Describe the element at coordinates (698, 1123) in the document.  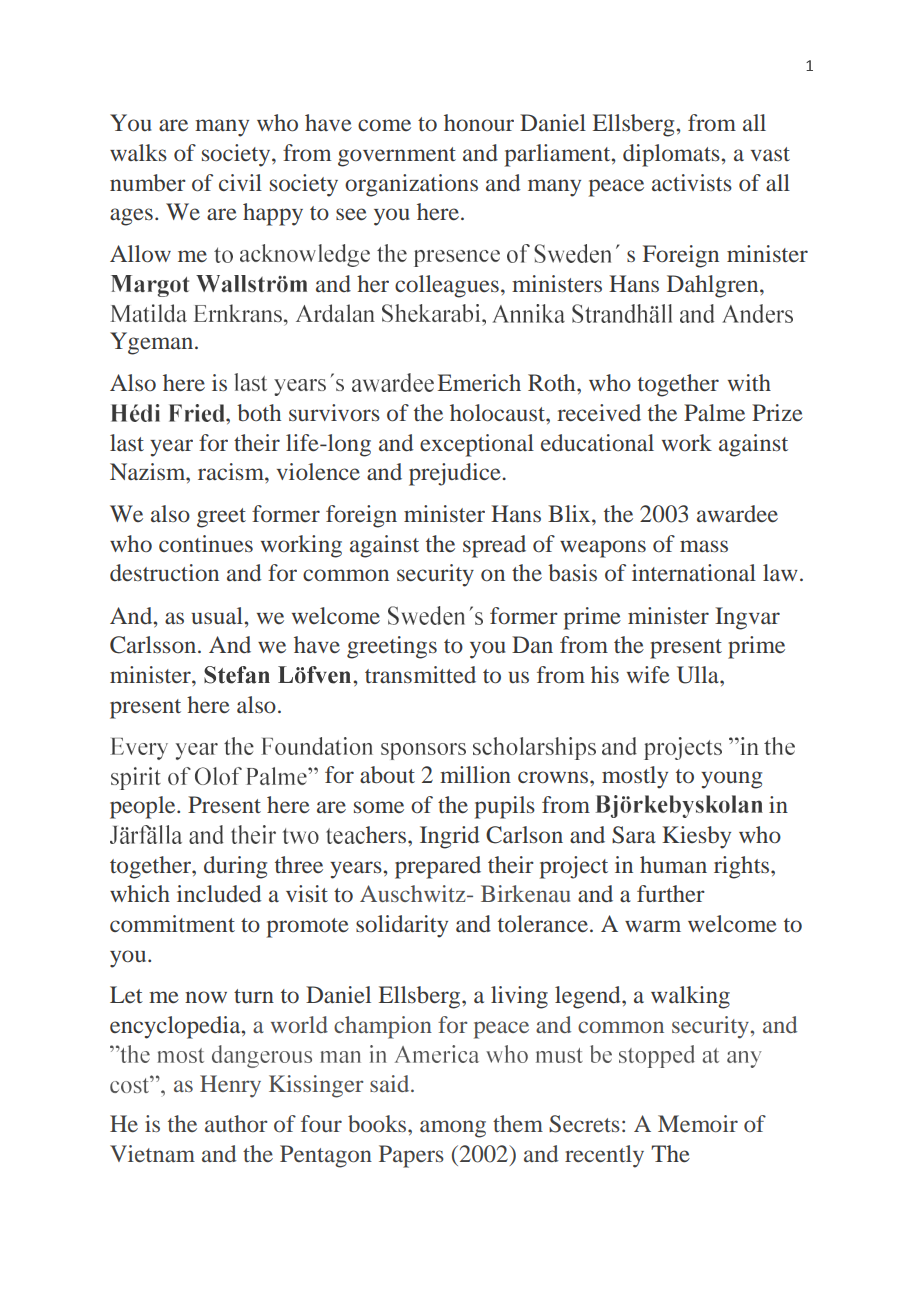
I see `Memoir` at that location.
